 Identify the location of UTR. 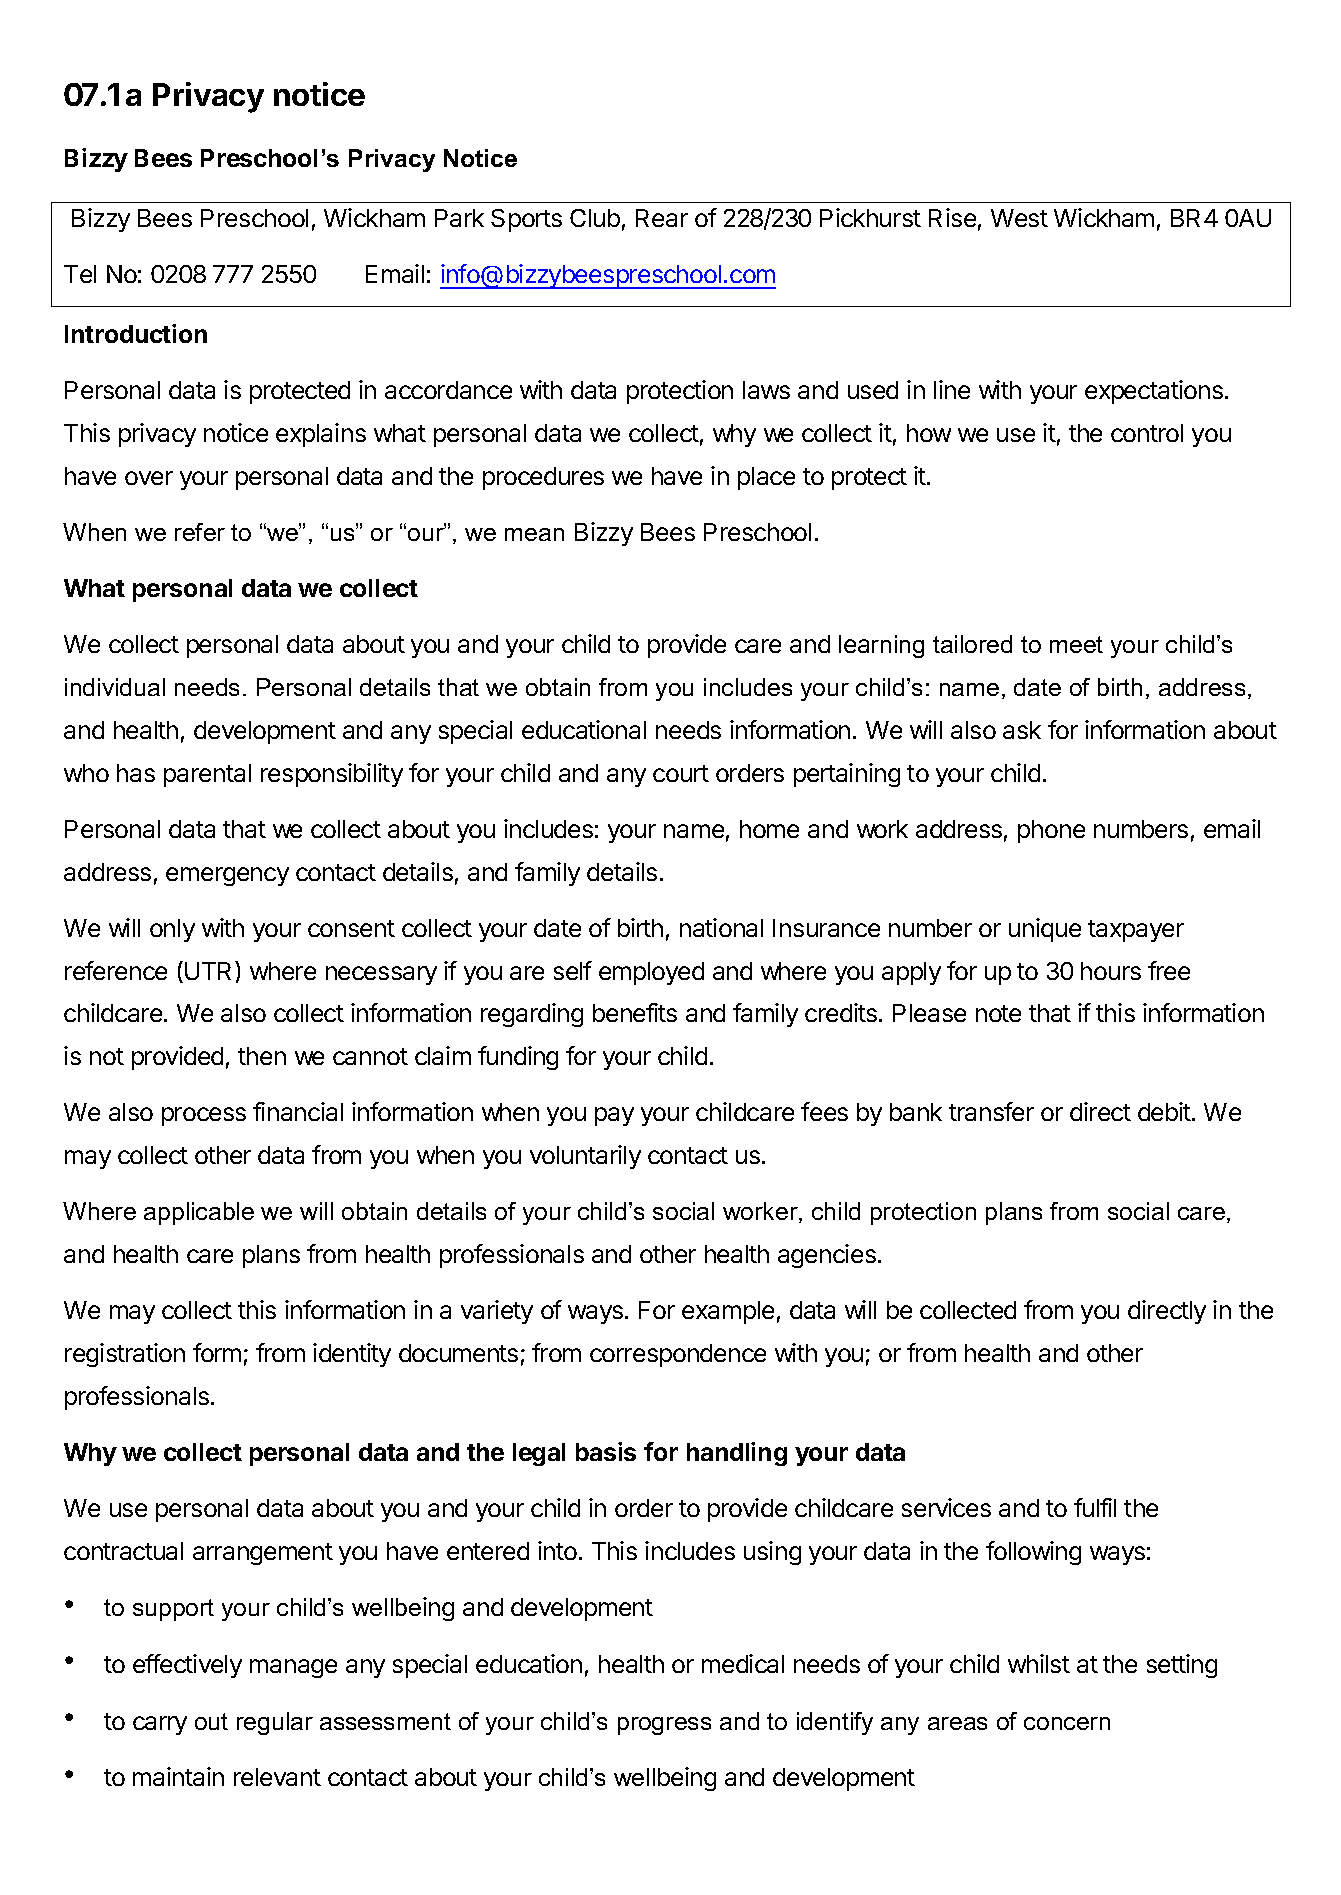
(210, 970).
